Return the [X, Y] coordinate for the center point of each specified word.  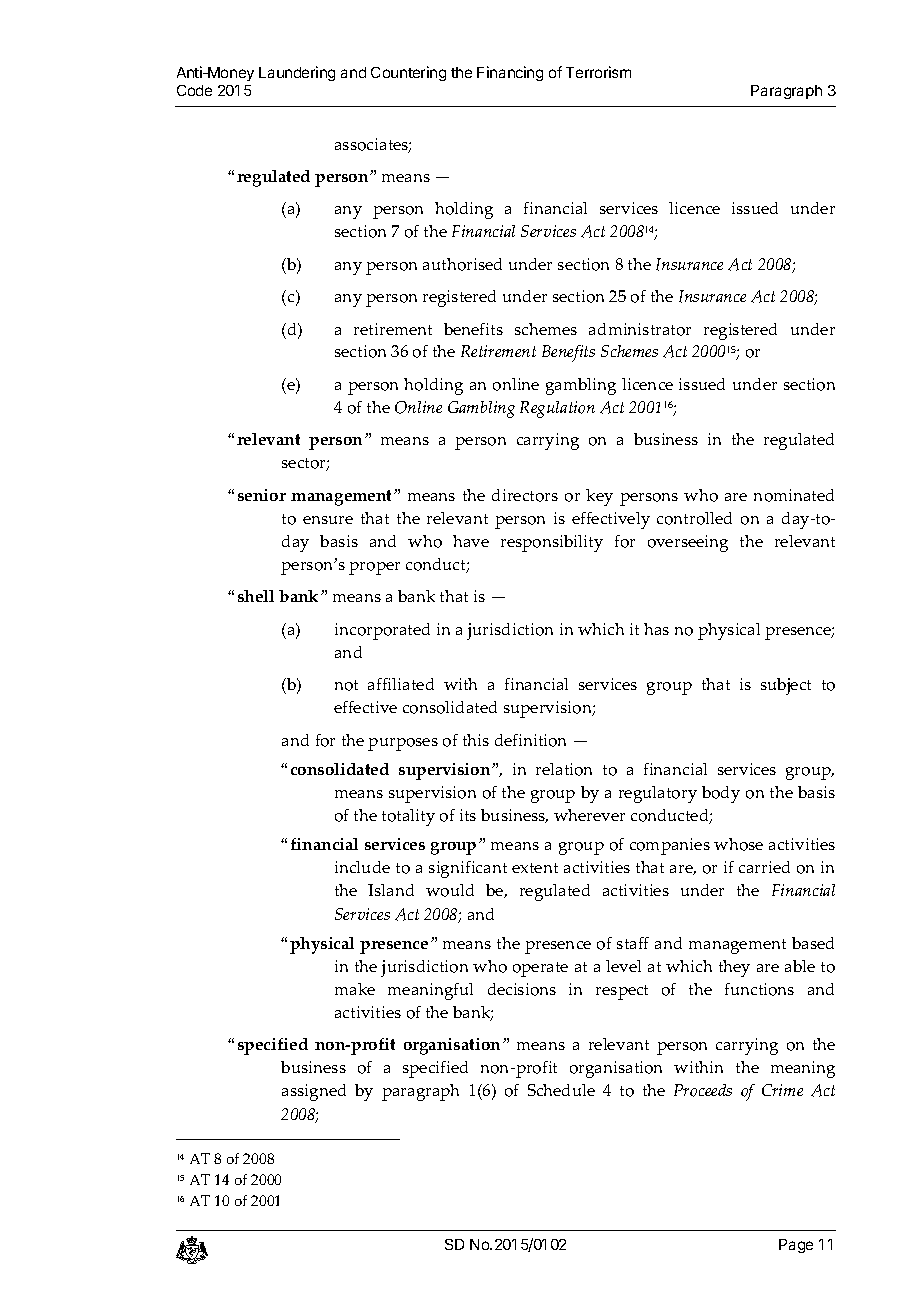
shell [256, 596]
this [476, 740]
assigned [314, 1092]
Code [194, 90]
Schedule [561, 1090]
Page [796, 1246]
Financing [510, 73]
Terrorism [598, 72]
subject [786, 686]
